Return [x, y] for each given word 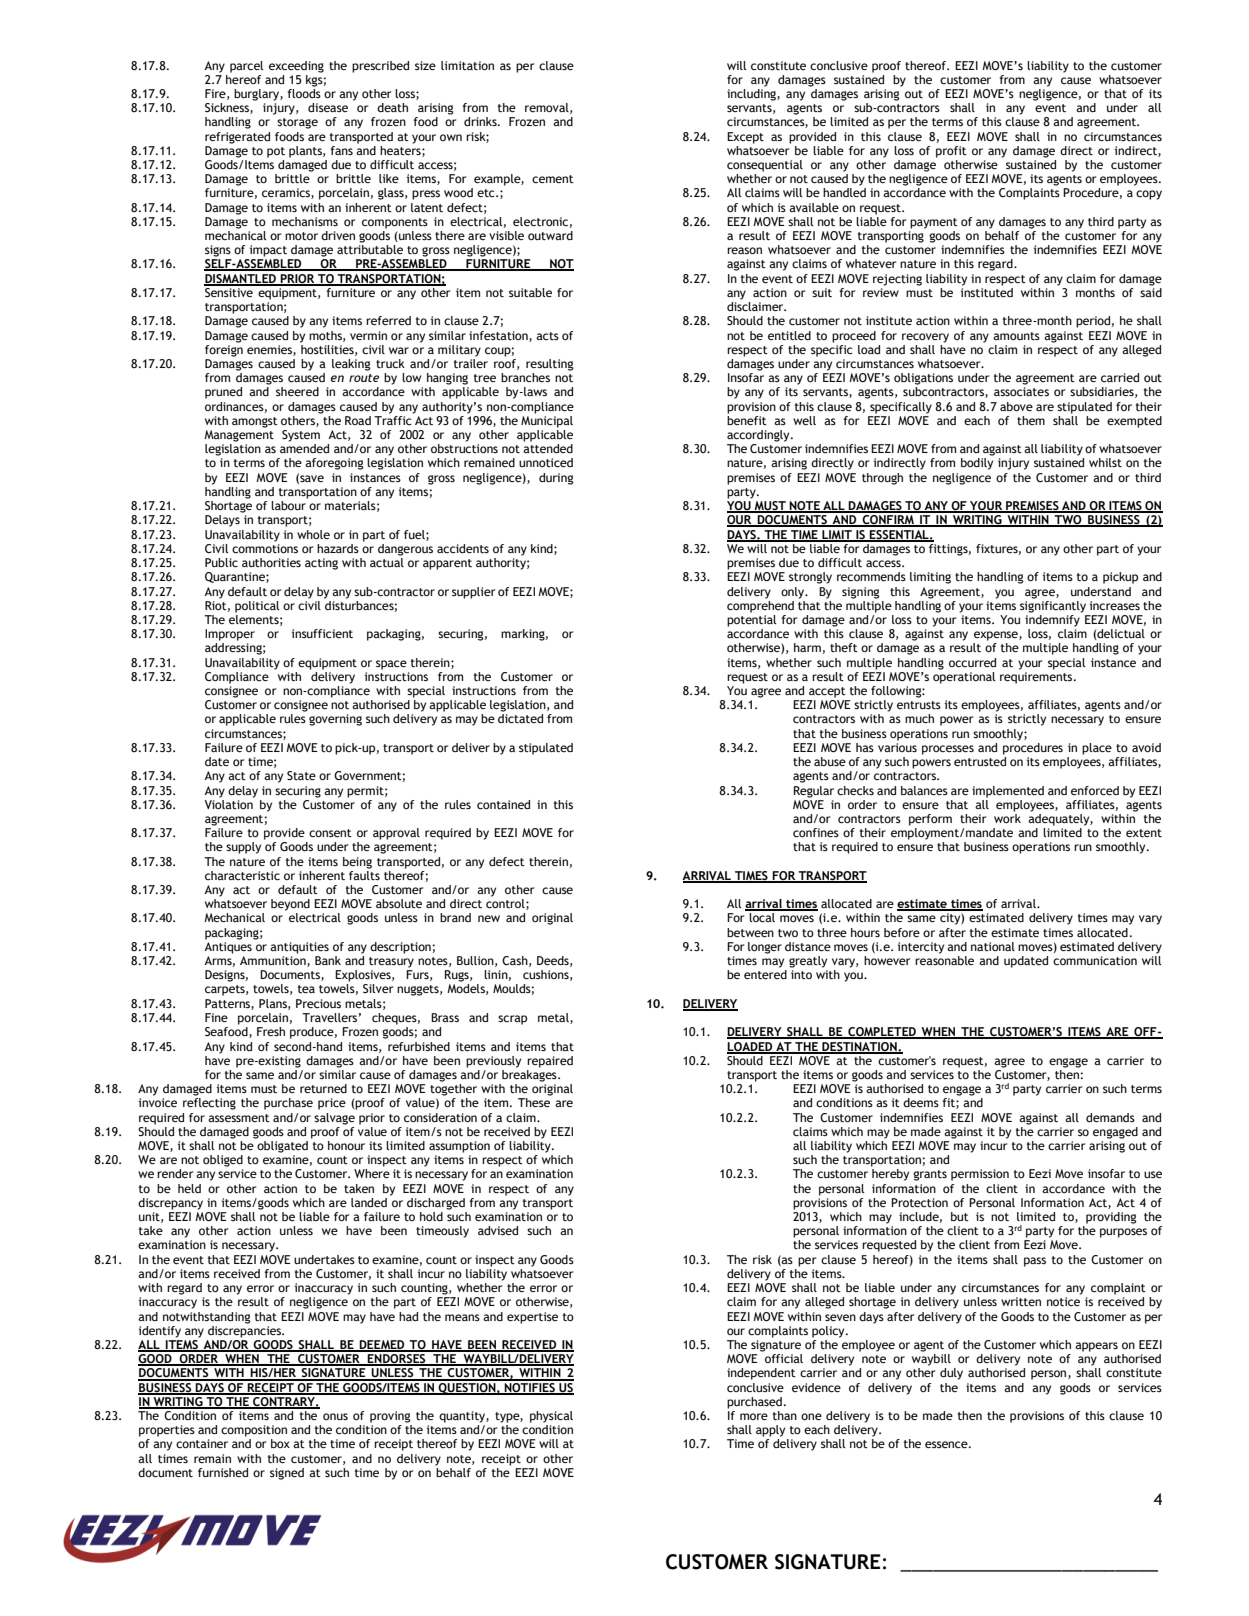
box [280, 1443]
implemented [1008, 792]
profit [951, 152]
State [301, 775]
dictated [520, 718]
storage [297, 123]
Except [745, 138]
